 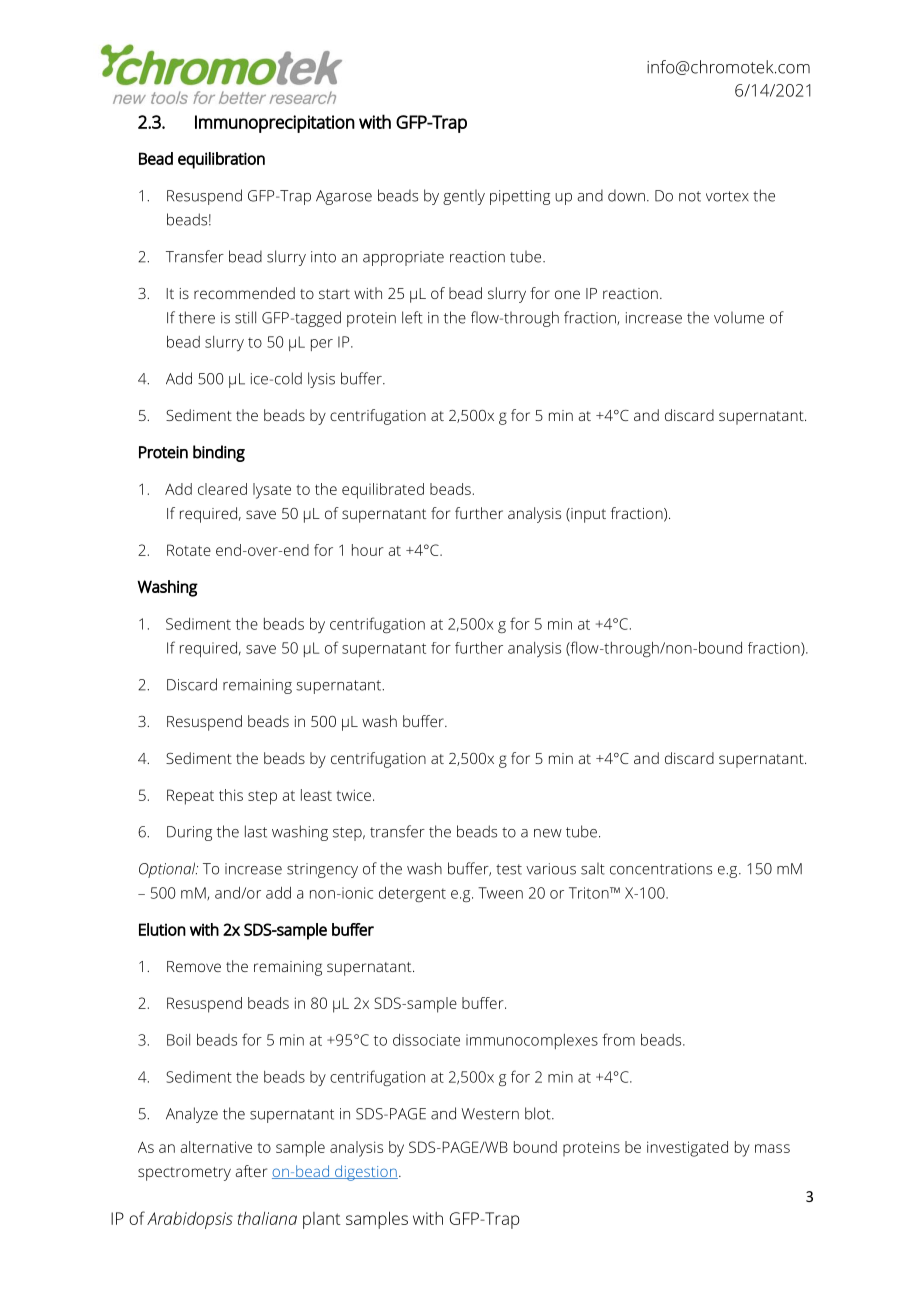 What do you see at coordinates (221, 160) in the document?
I see `equilibration` at bounding box center [221, 160].
